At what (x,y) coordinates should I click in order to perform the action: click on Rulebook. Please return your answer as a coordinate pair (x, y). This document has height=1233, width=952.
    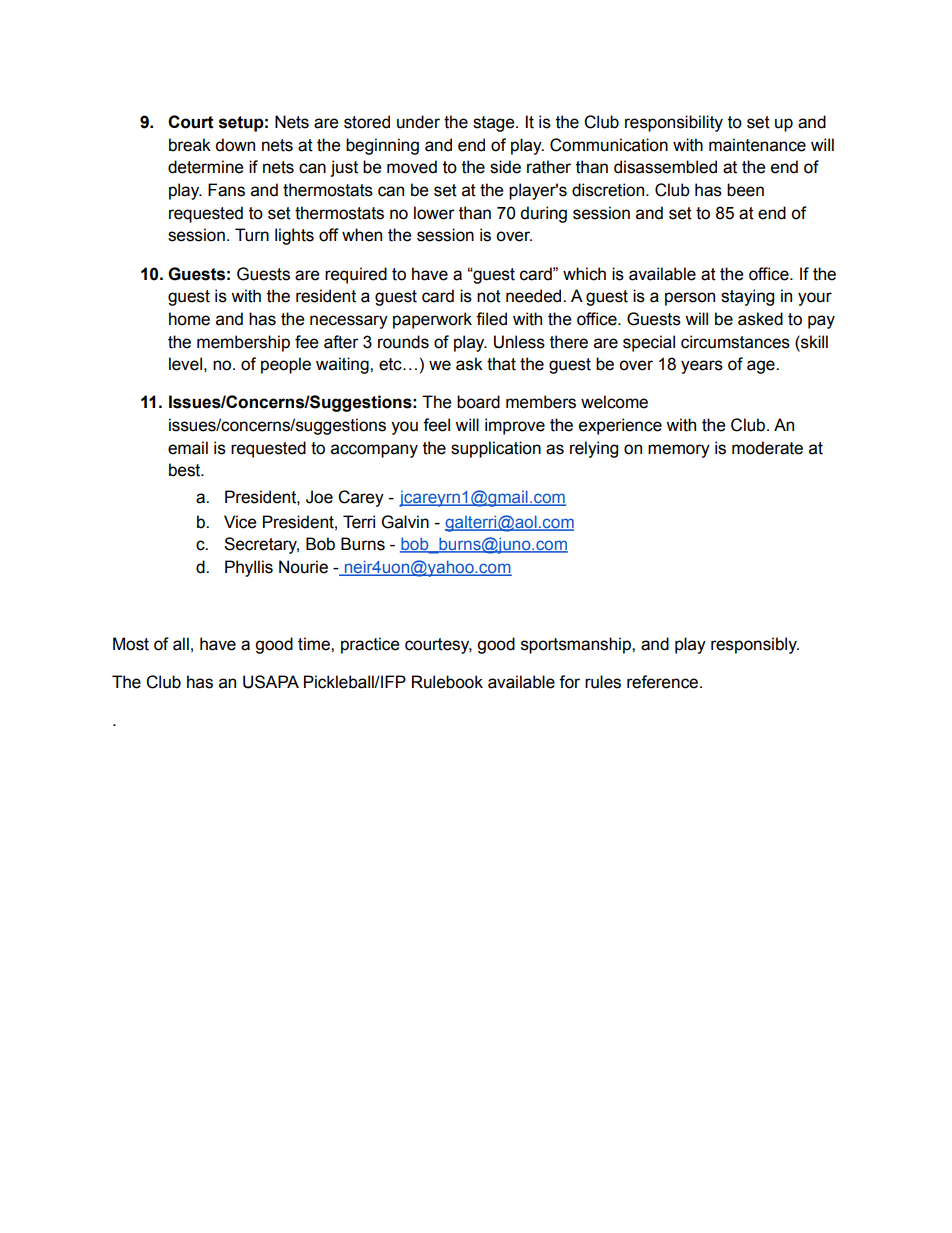
    Looking at the image, I should click on (447, 682).
